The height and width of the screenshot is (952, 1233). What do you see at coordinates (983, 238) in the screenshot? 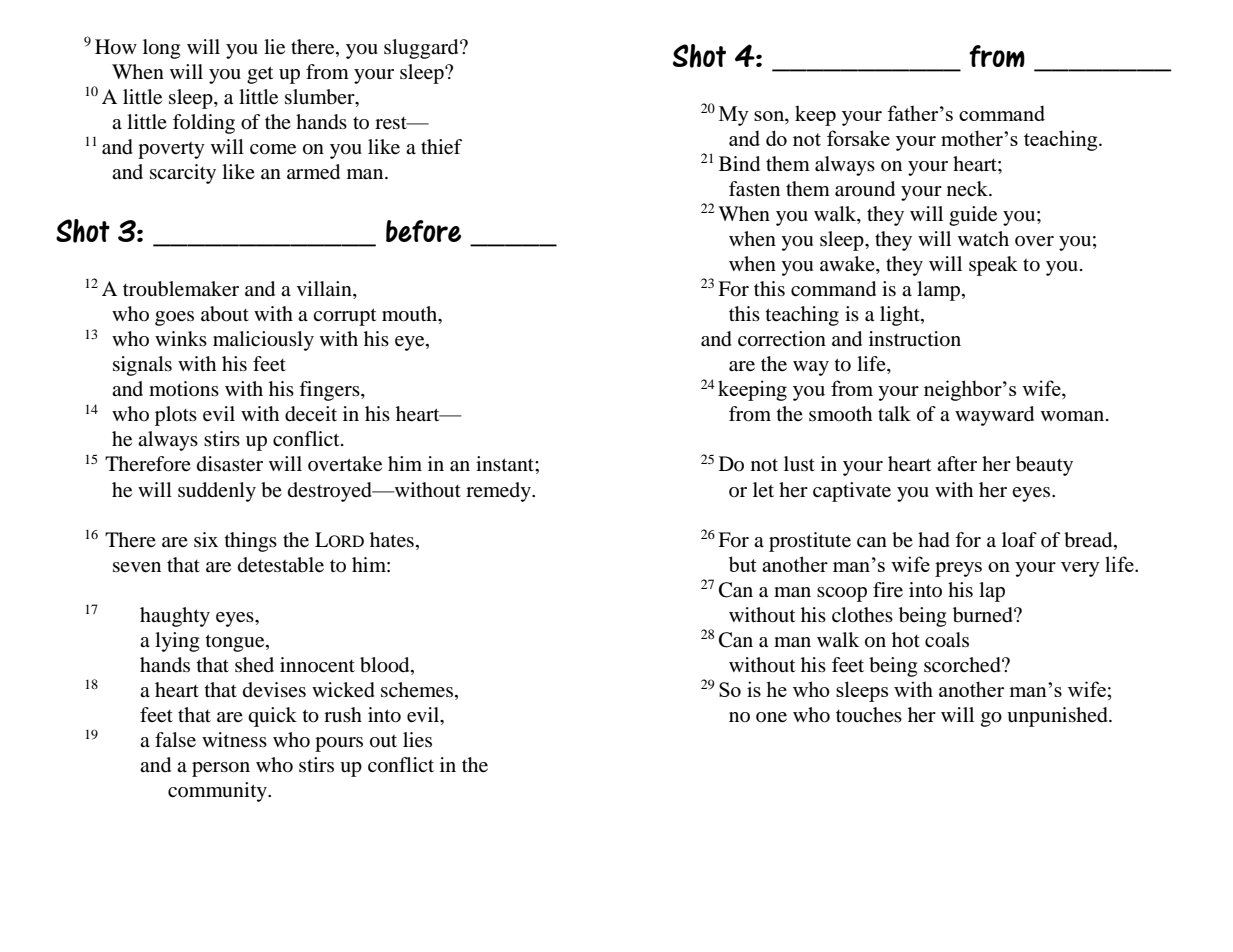
I see `watch` at bounding box center [983, 238].
